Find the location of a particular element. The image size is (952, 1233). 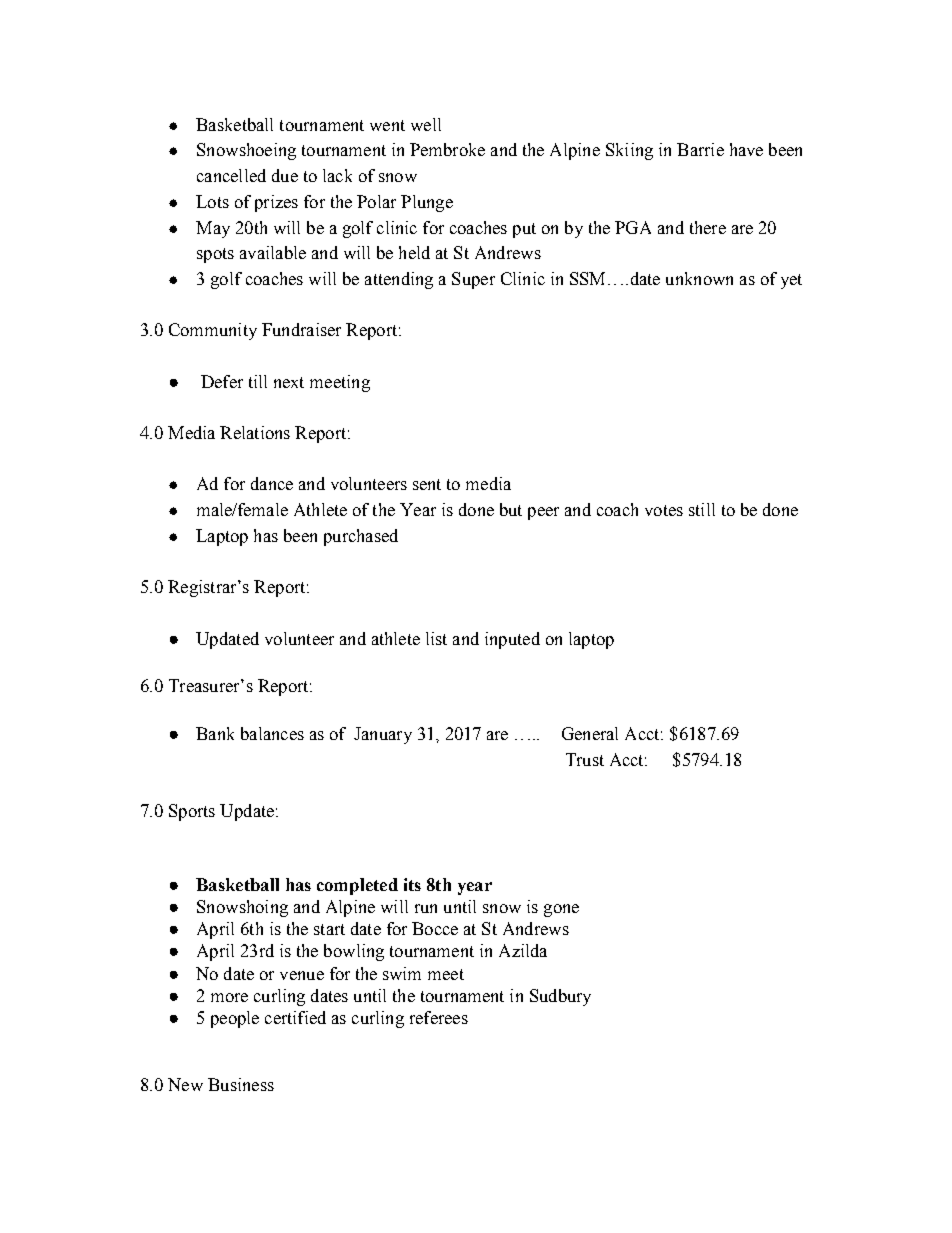

Business is located at coordinates (241, 1084).
